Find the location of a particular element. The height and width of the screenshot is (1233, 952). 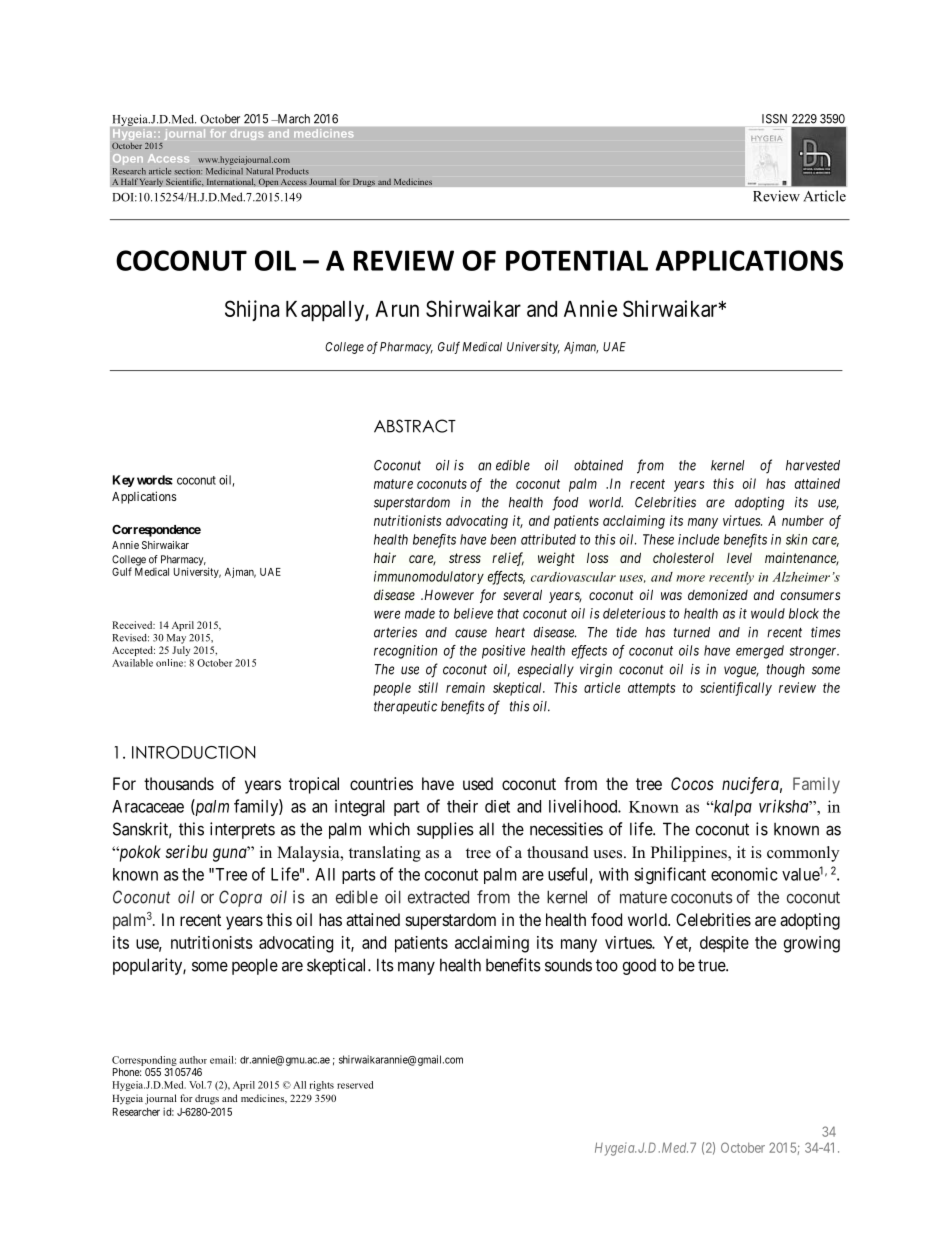

reserved is located at coordinates (355, 1085).
